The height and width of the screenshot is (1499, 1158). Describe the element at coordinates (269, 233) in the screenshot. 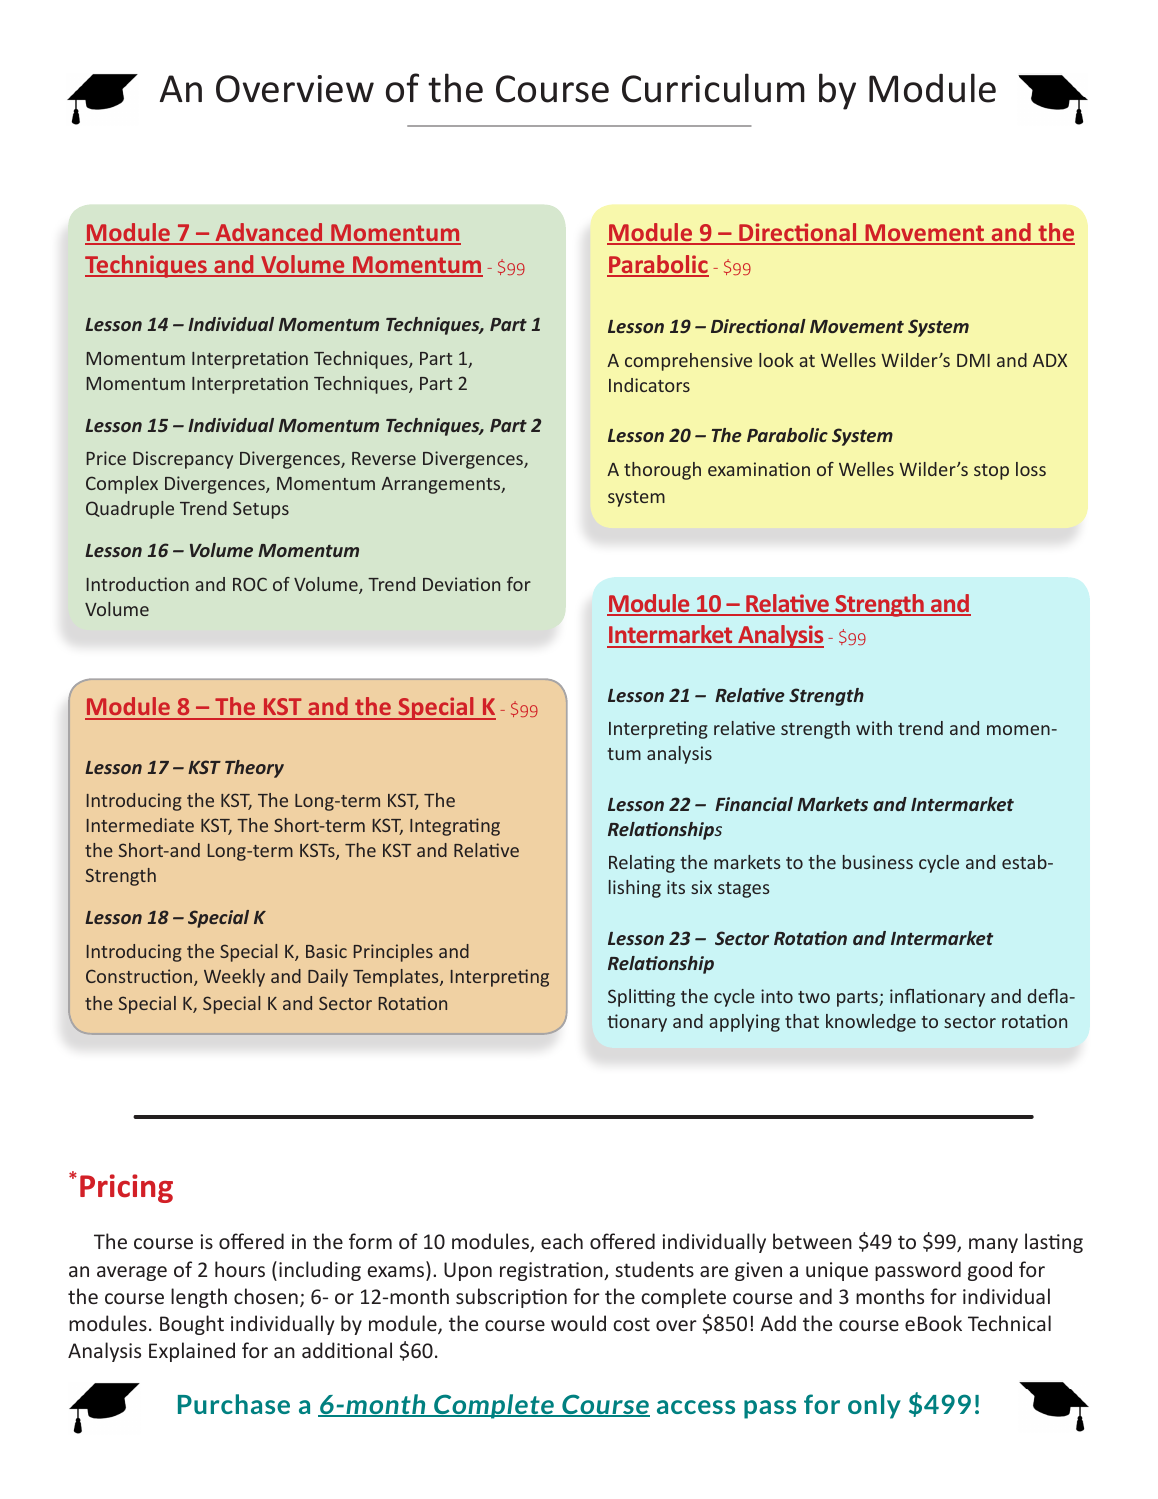

I see `Advanced` at that location.
